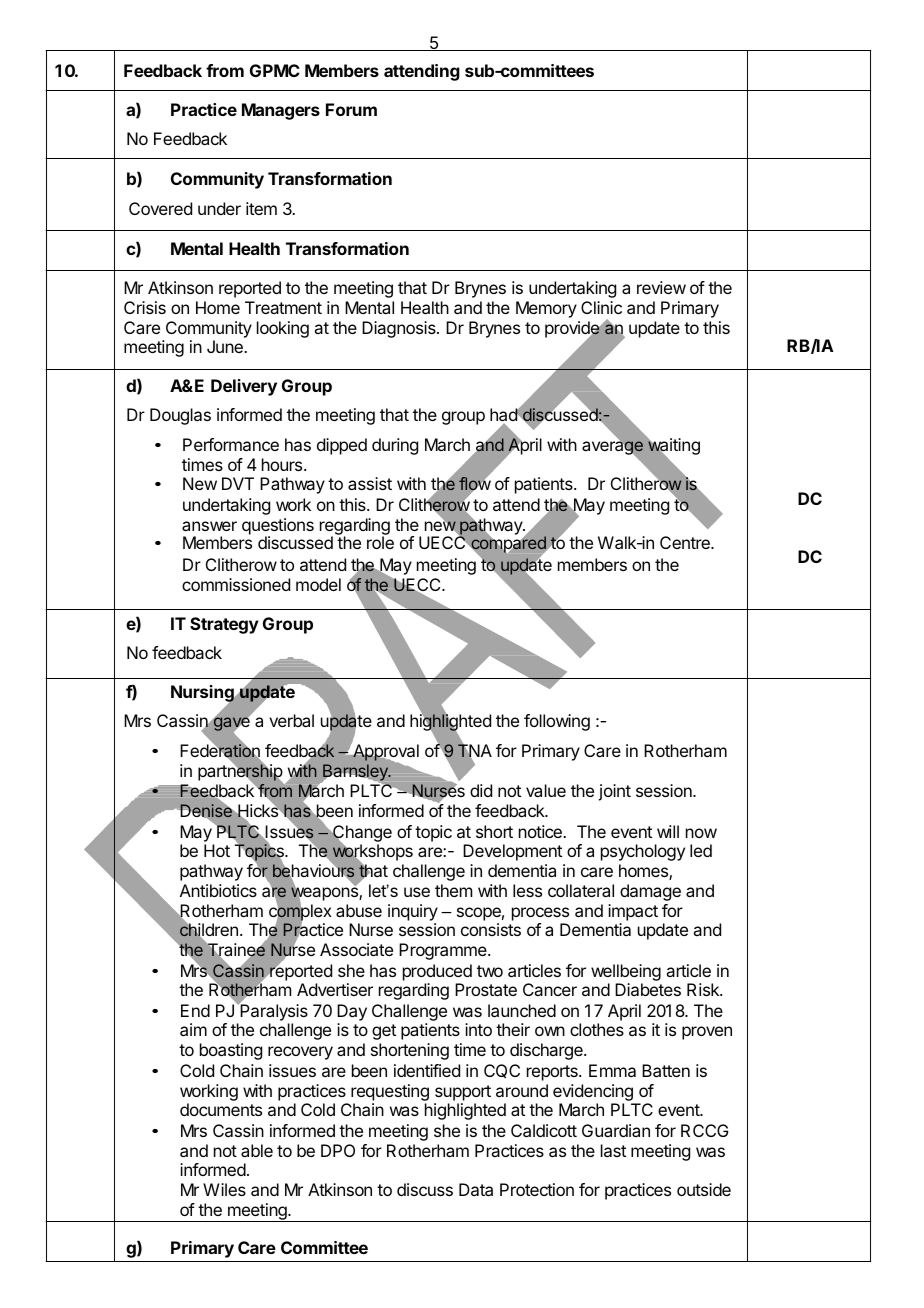 The width and height of the screenshot is (924, 1308). What do you see at coordinates (557, 722) in the screenshot?
I see `following` at bounding box center [557, 722].
